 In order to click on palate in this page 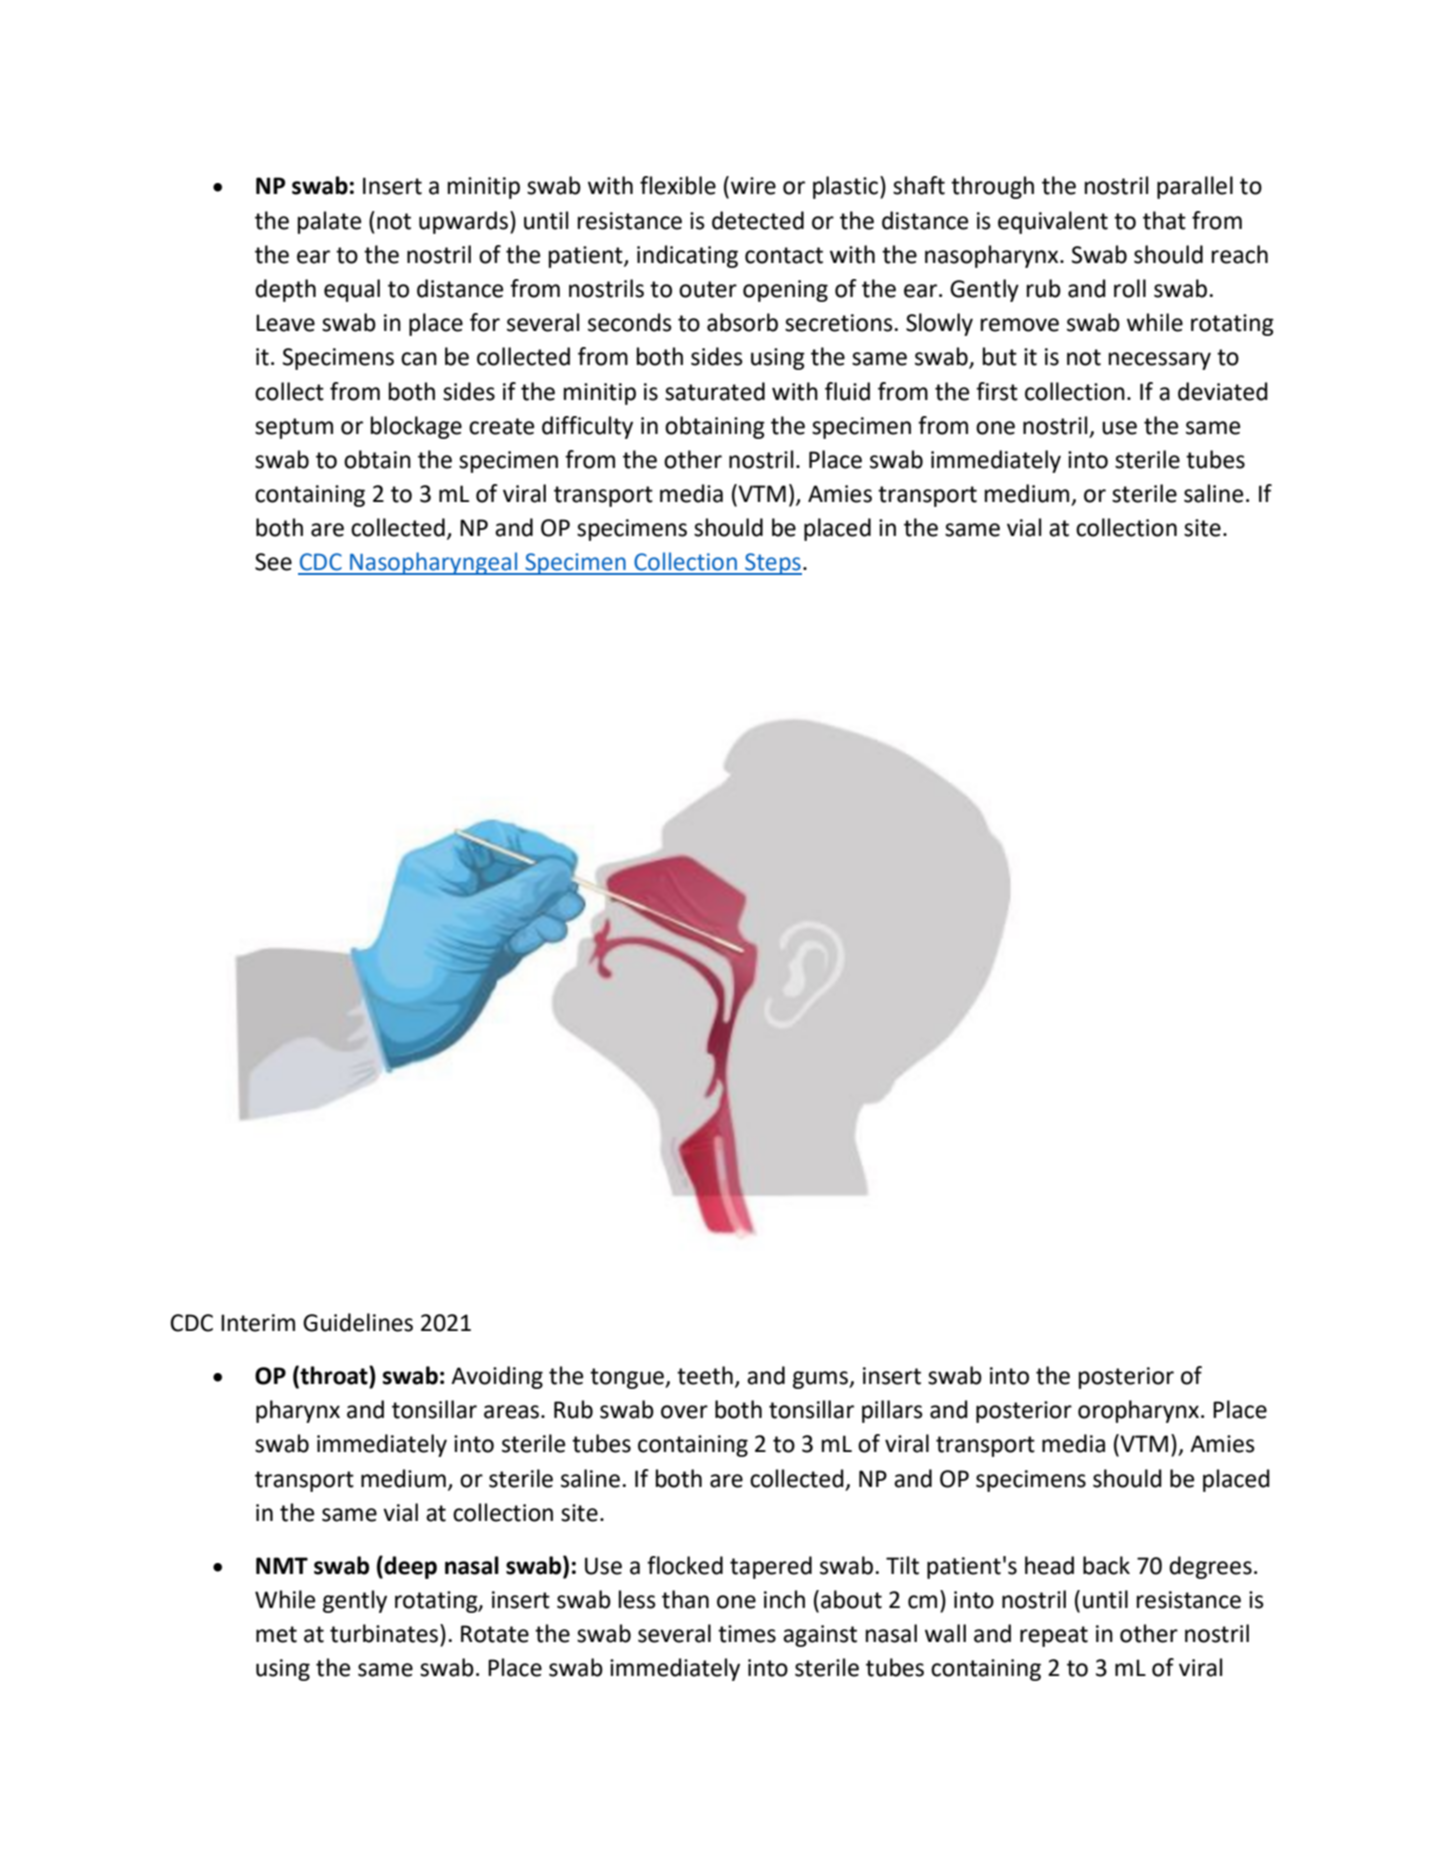, I will do `click(329, 222)`.
